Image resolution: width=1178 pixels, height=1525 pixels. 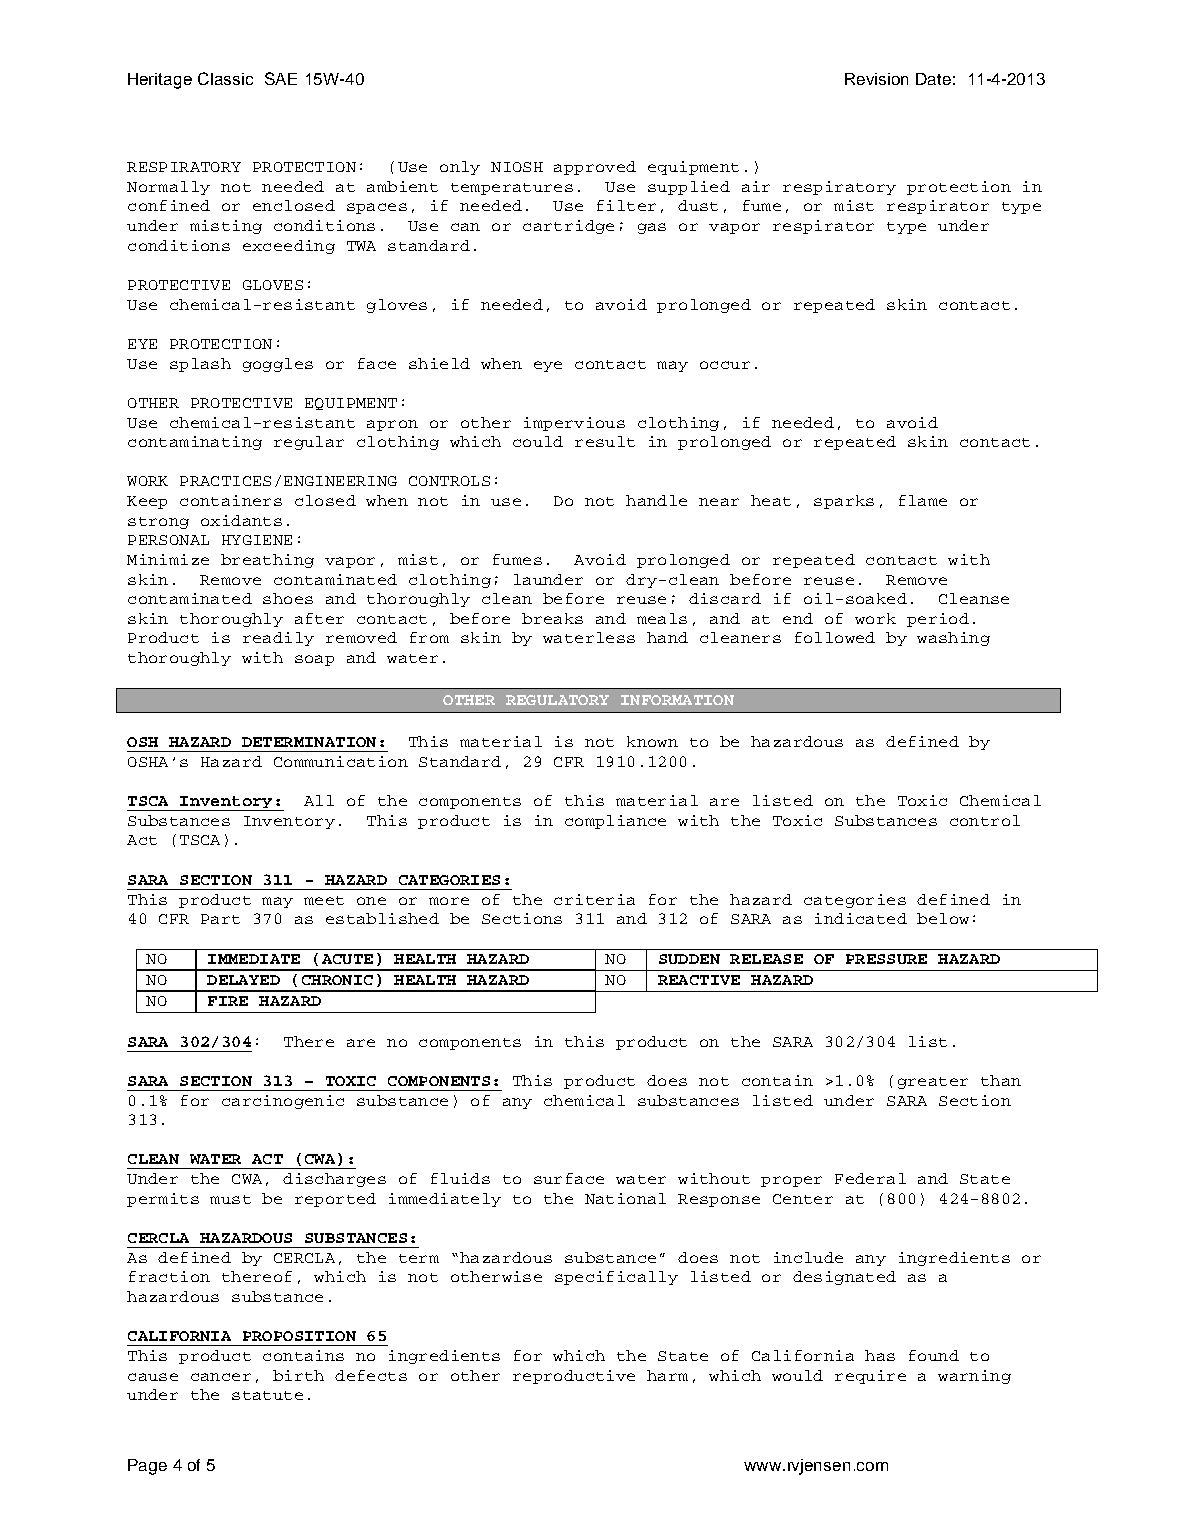 I want to click on criteria, so click(x=594, y=899).
